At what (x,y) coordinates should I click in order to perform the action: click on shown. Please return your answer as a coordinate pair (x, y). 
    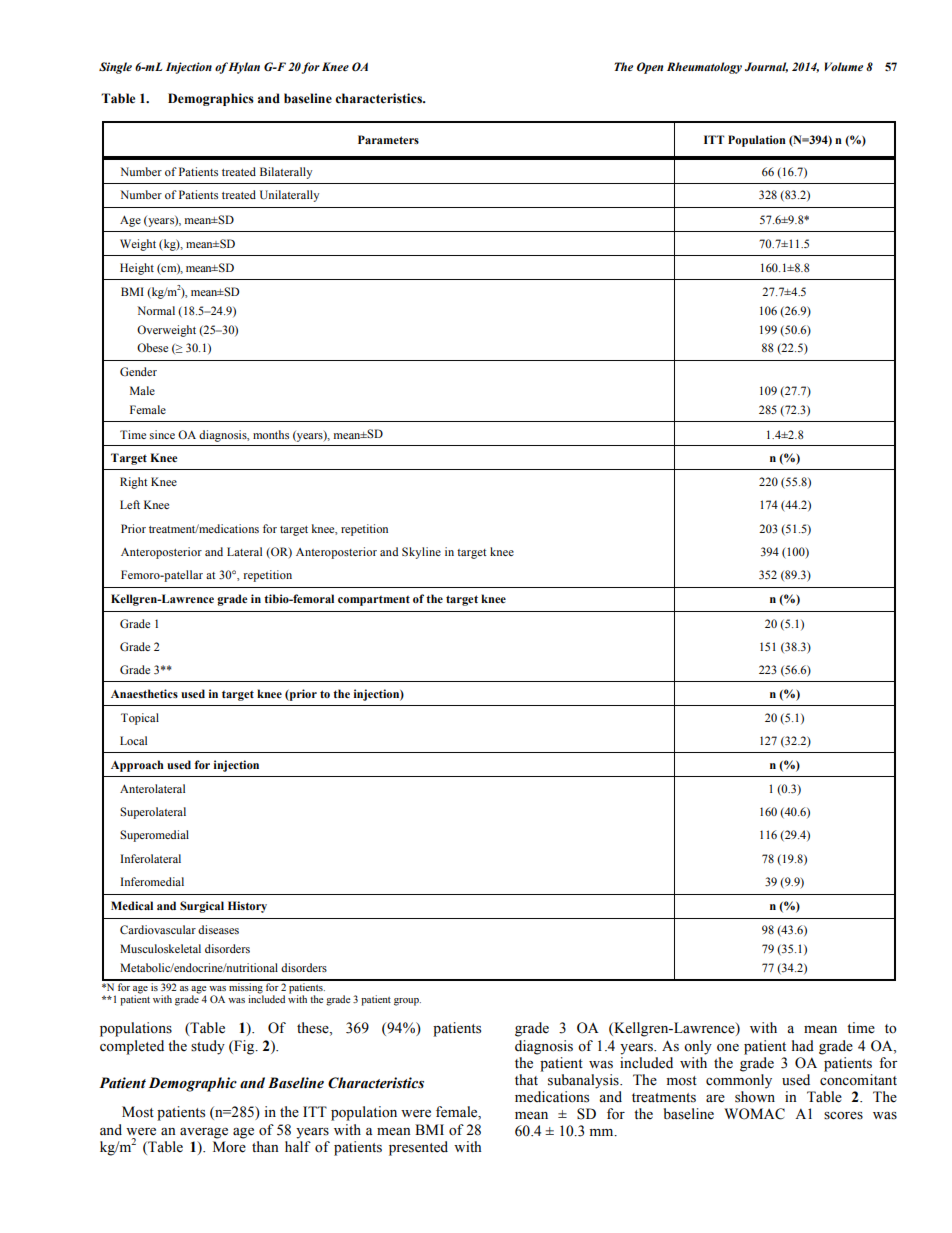
    Looking at the image, I should click on (755, 1097).
